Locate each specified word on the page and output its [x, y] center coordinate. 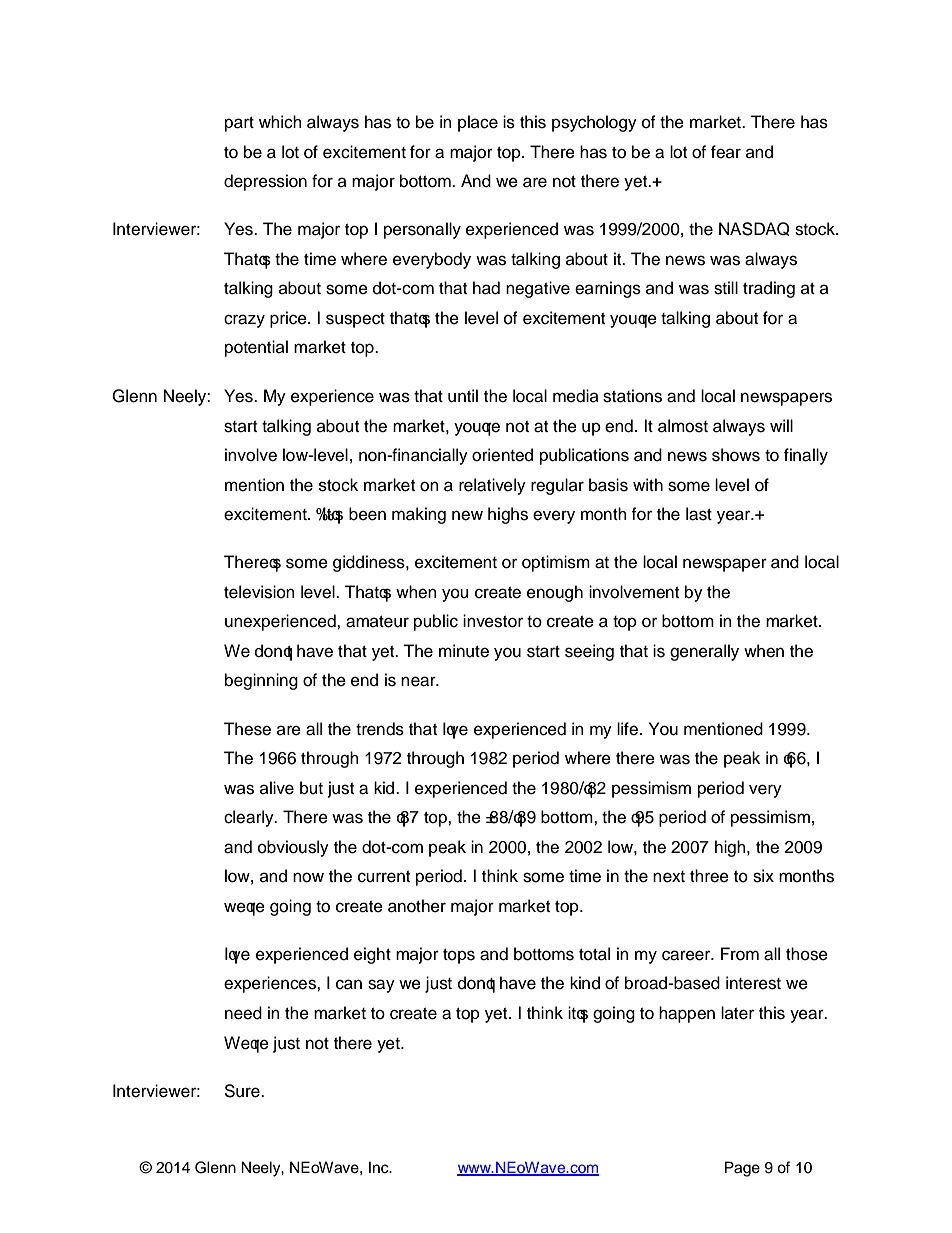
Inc [380, 1167]
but [311, 788]
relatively [492, 486]
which [280, 122]
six [763, 876]
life [627, 729]
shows [736, 455]
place [478, 123]
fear [726, 152]
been [367, 514]
